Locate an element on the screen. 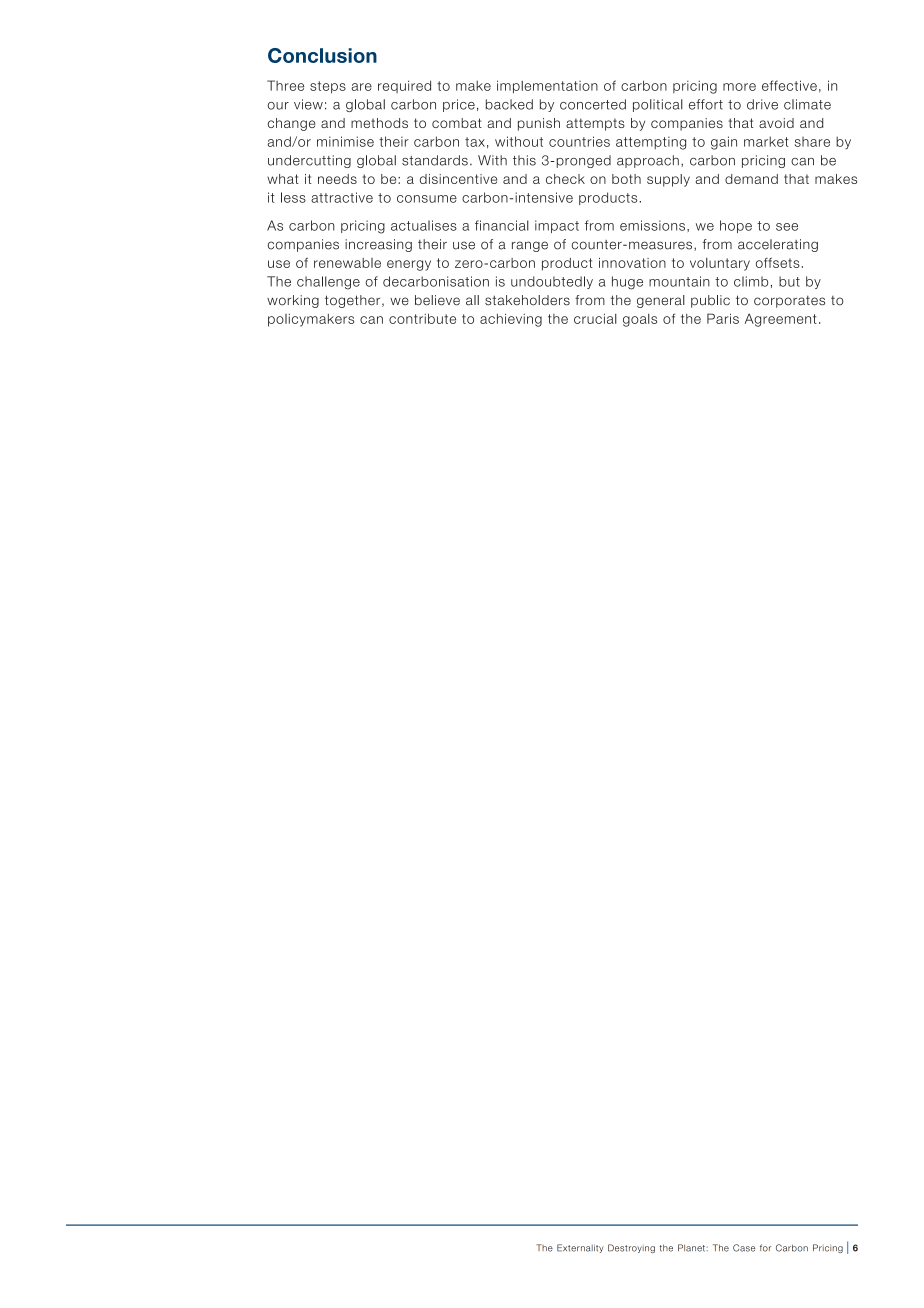 The height and width of the screenshot is (1308, 924). implementation is located at coordinates (547, 87).
